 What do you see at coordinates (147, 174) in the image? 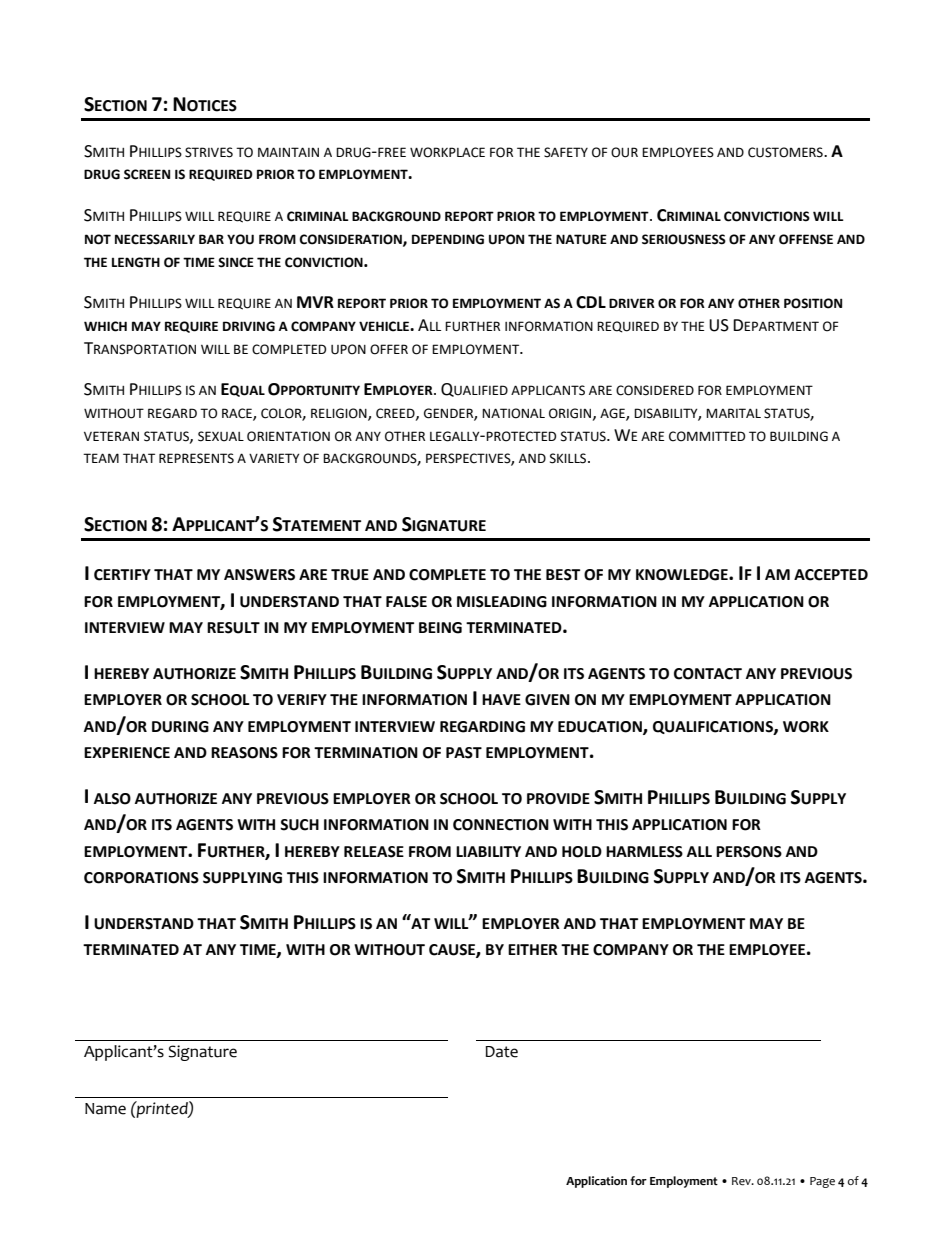
I see `SCREEN` at bounding box center [147, 174].
